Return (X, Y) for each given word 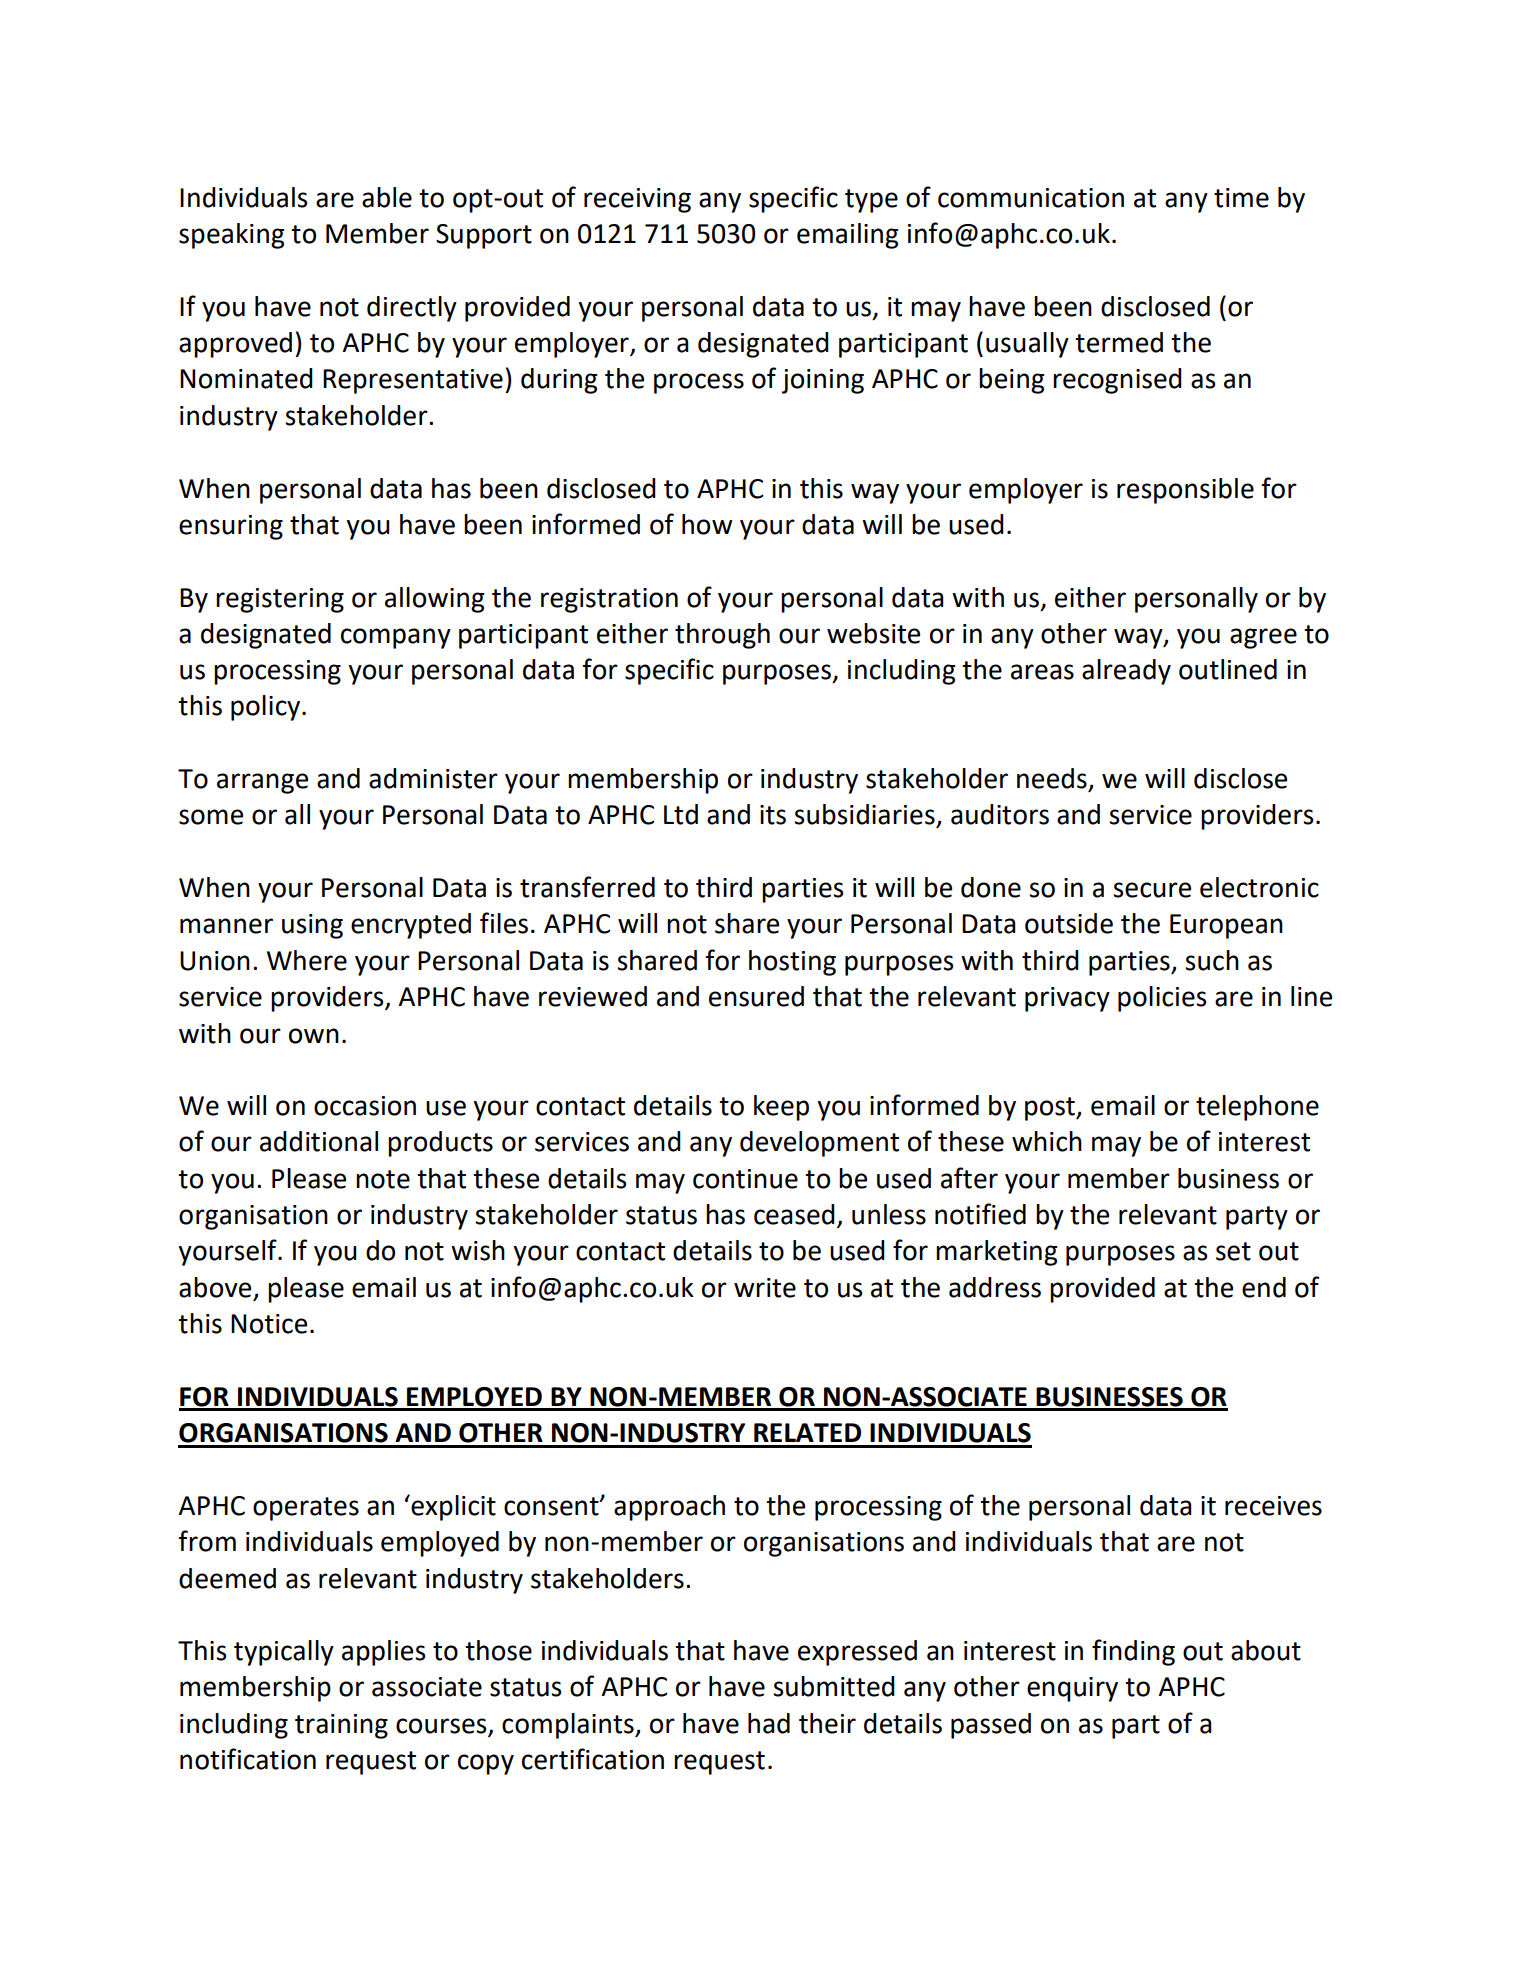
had (769, 1723)
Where (307, 960)
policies (1162, 999)
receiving (637, 200)
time (1241, 198)
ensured (756, 996)
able (387, 197)
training (341, 1726)
